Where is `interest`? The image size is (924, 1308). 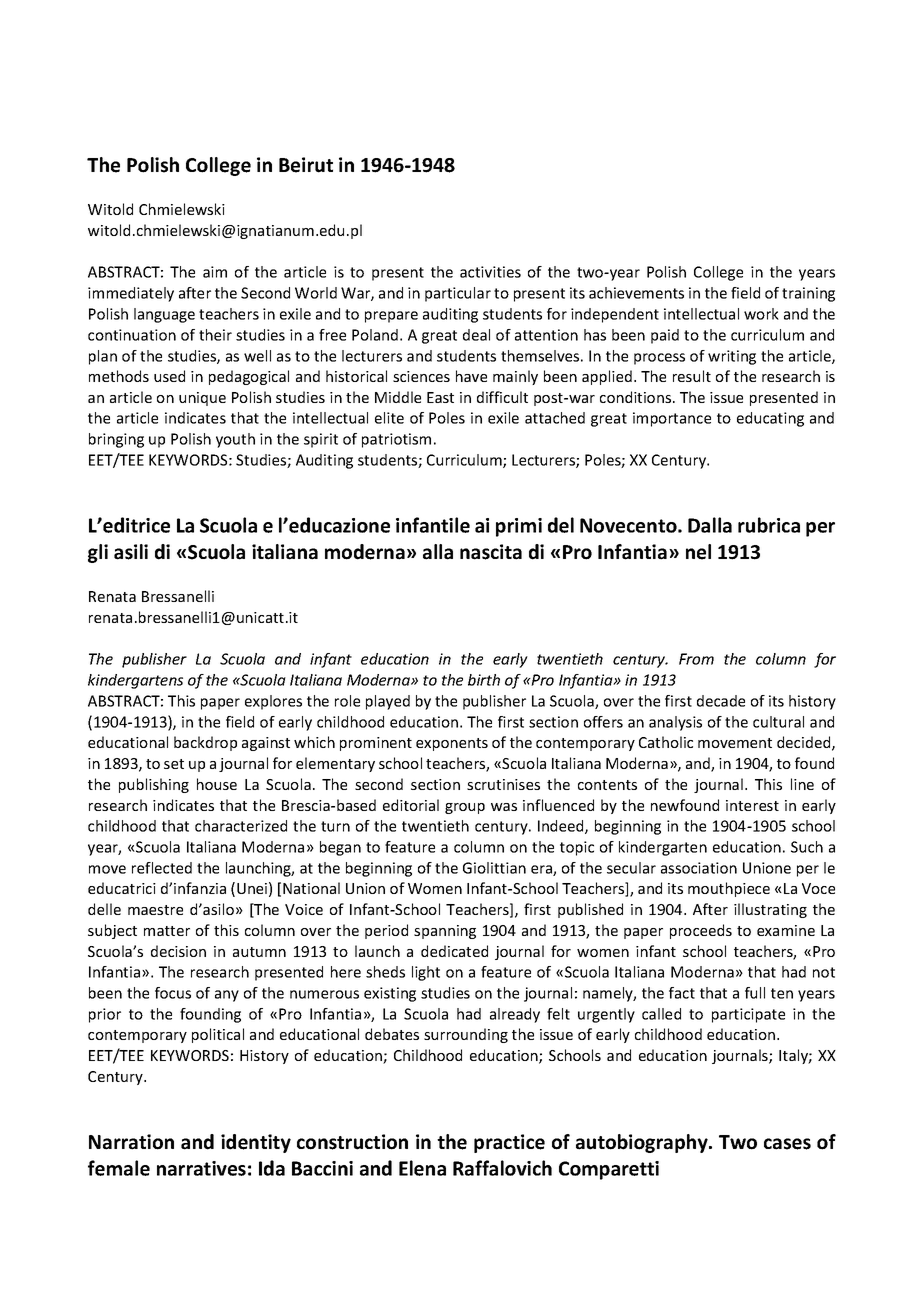
interest is located at coordinates (752, 805).
